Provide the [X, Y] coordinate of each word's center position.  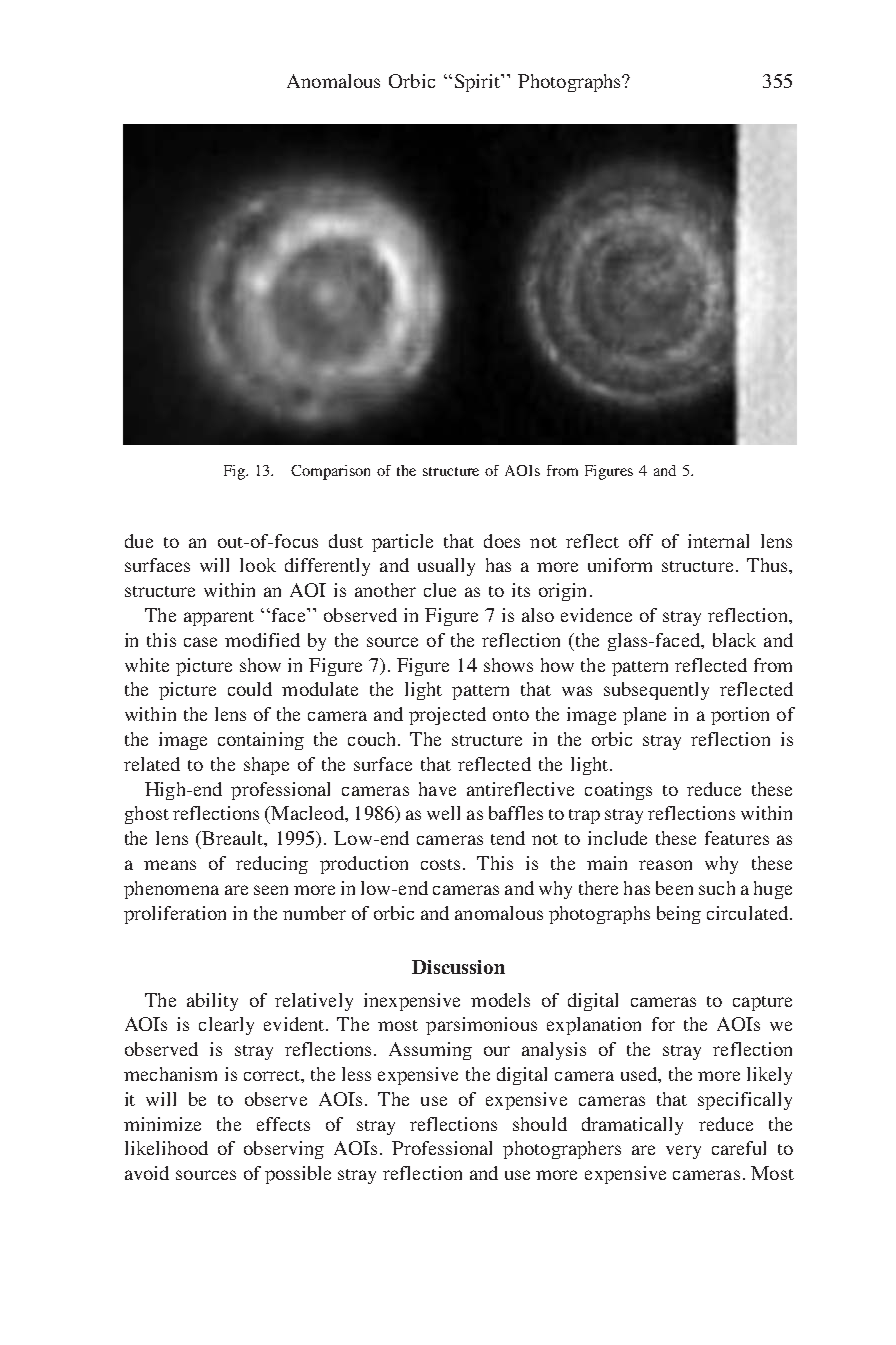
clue [440, 590]
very [683, 1152]
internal [718, 541]
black [734, 640]
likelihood [166, 1148]
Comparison [330, 472]
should [540, 1124]
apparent [219, 618]
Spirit [479, 83]
